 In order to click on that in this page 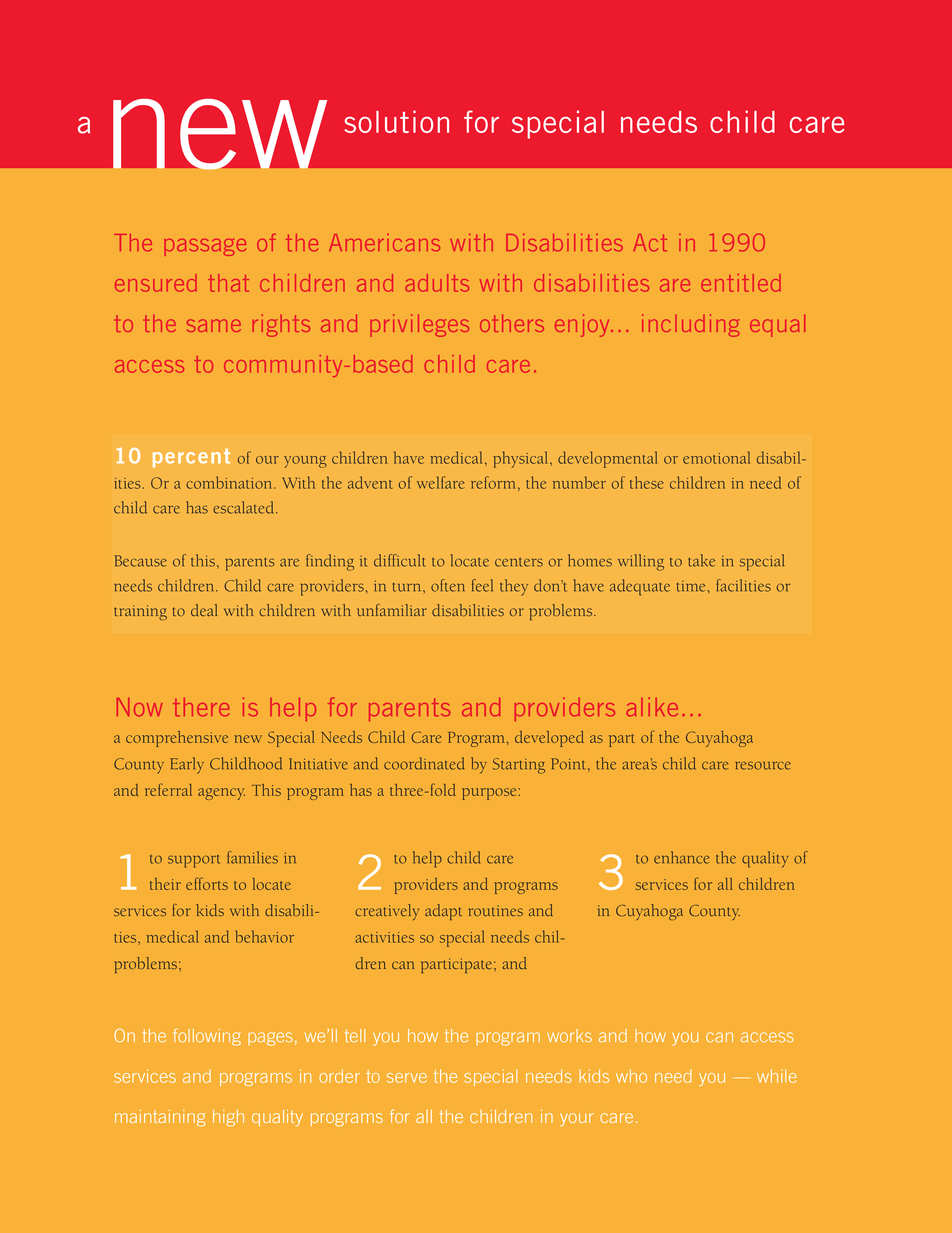, I will do `click(228, 283)`.
